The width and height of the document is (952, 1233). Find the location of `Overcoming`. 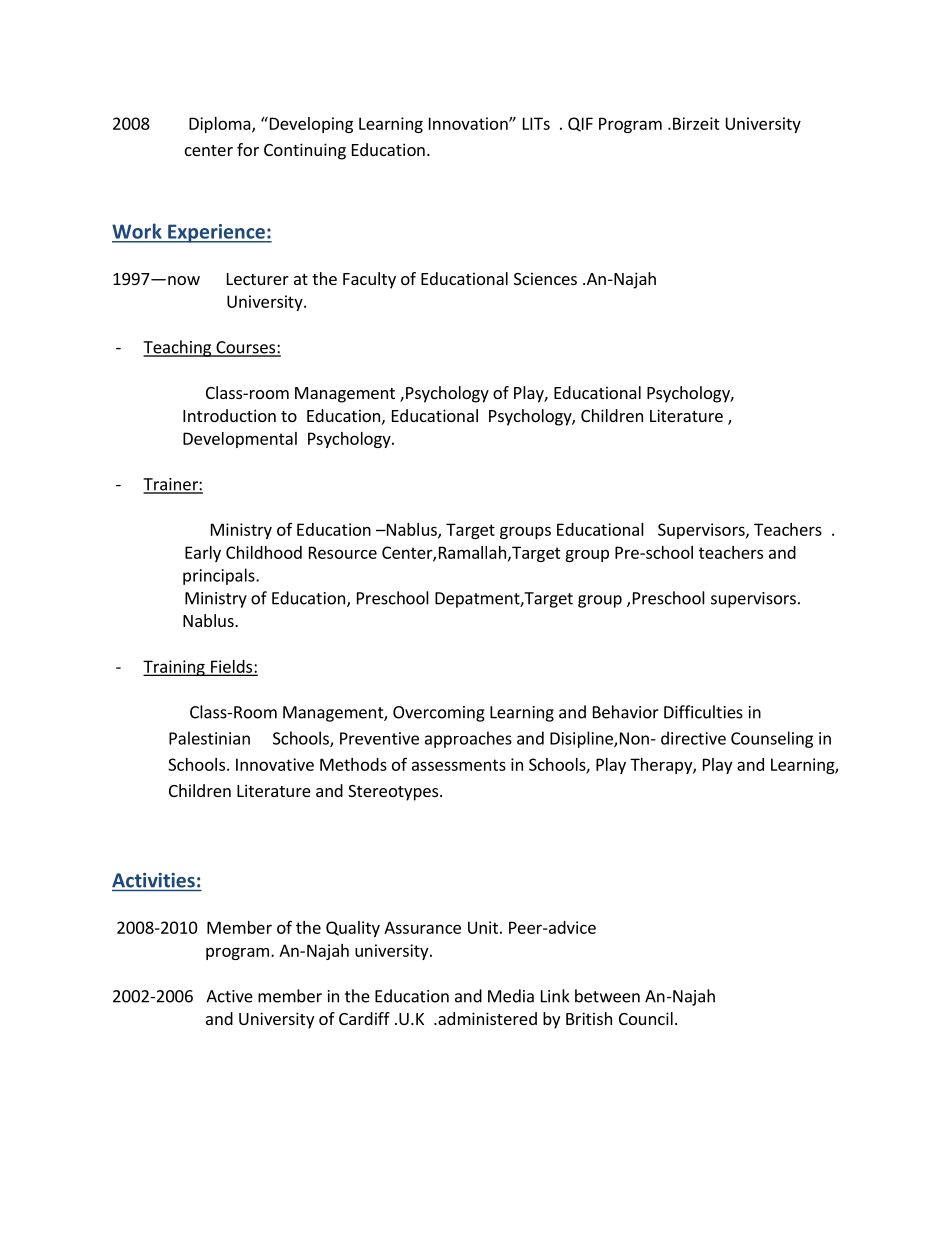

Overcoming is located at coordinates (439, 714).
